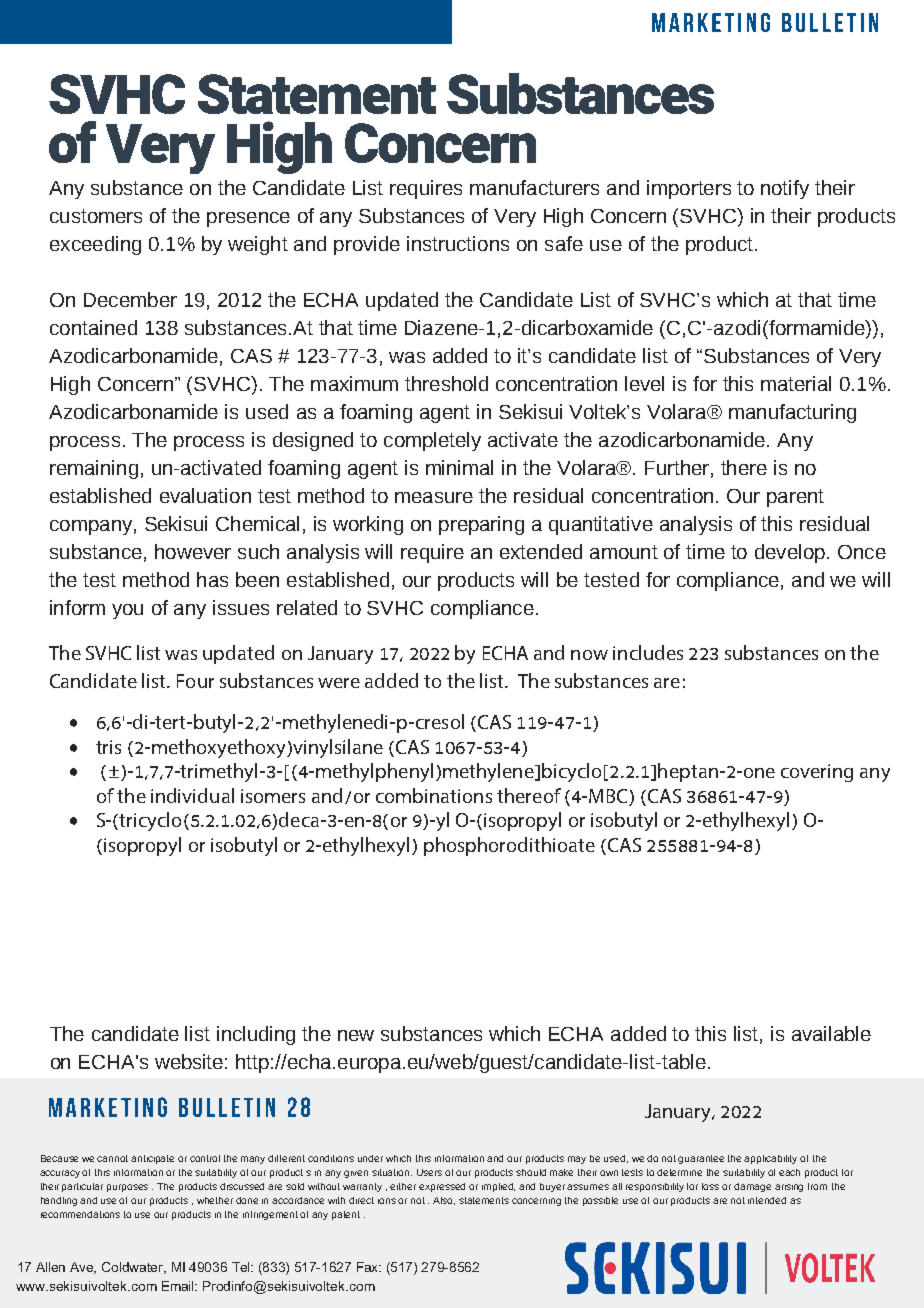  What do you see at coordinates (767, 1200) in the page?
I see `intended` at bounding box center [767, 1200].
